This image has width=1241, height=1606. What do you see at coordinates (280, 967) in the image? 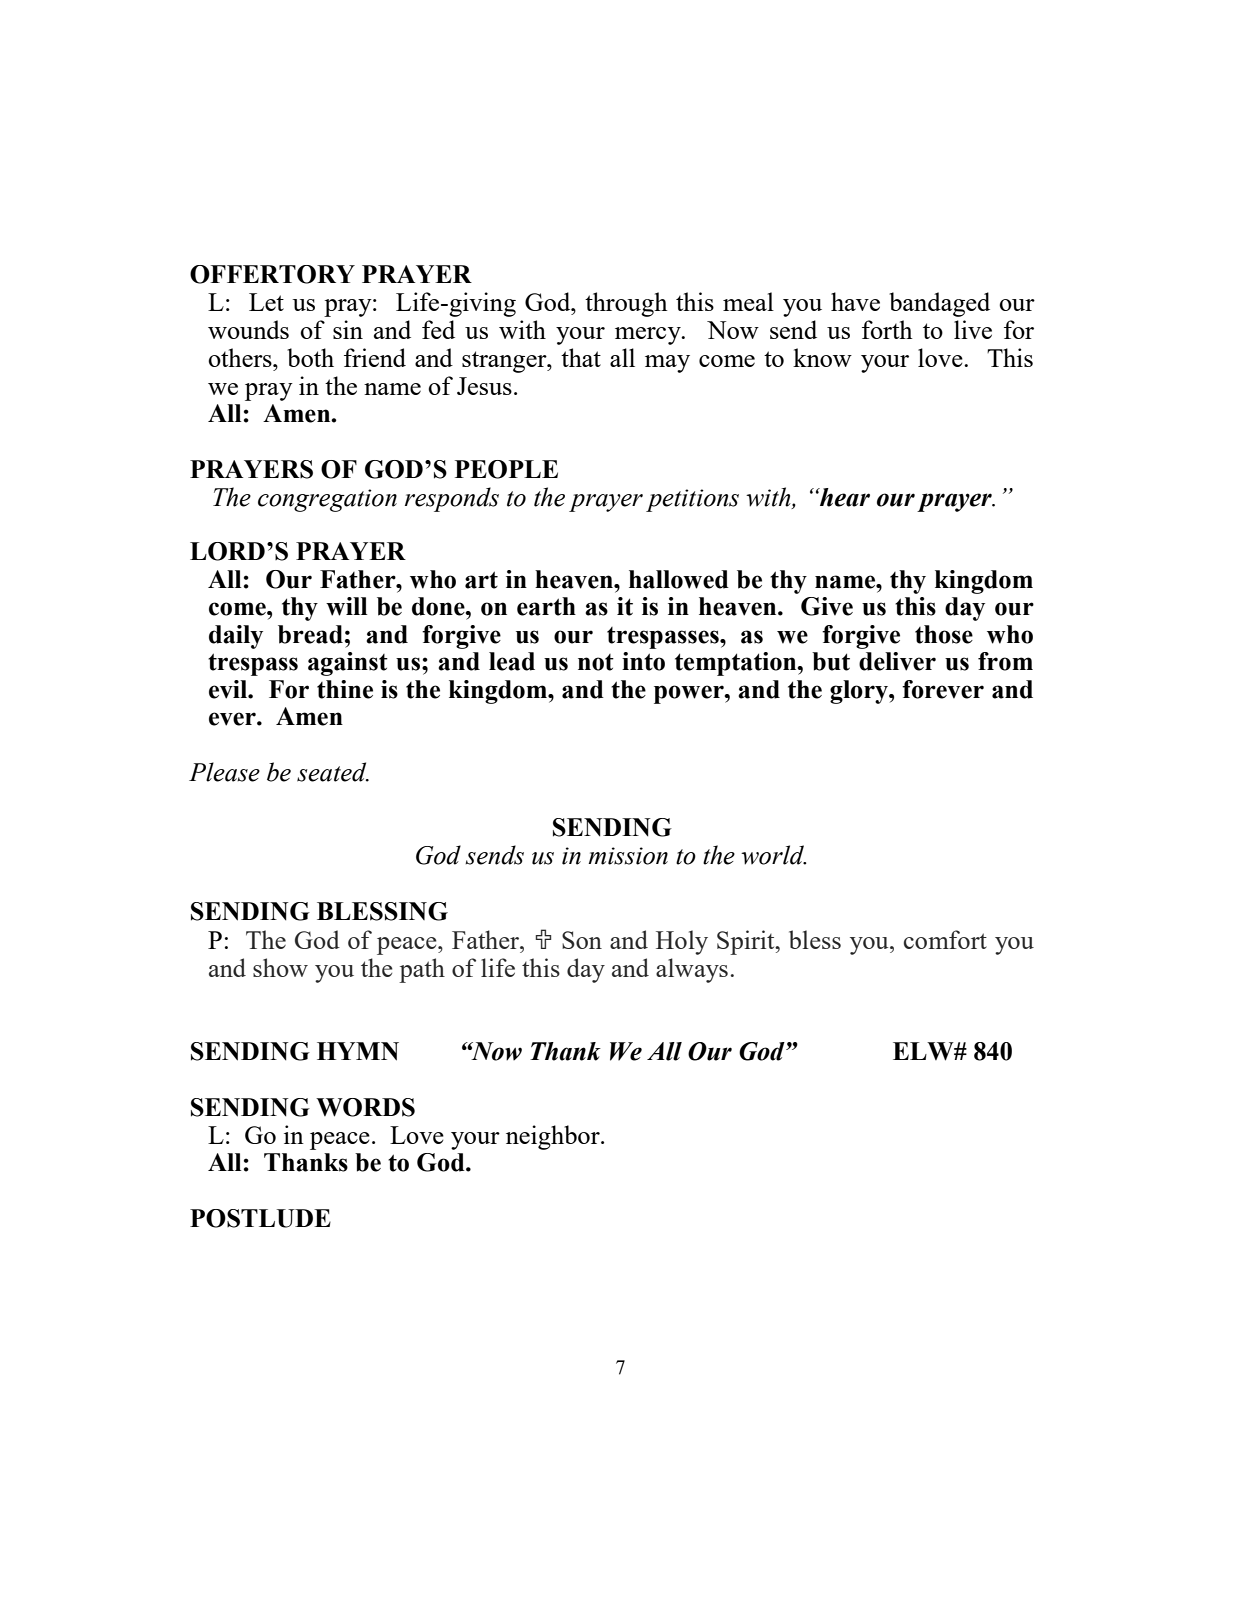
I see `show` at bounding box center [280, 967].
